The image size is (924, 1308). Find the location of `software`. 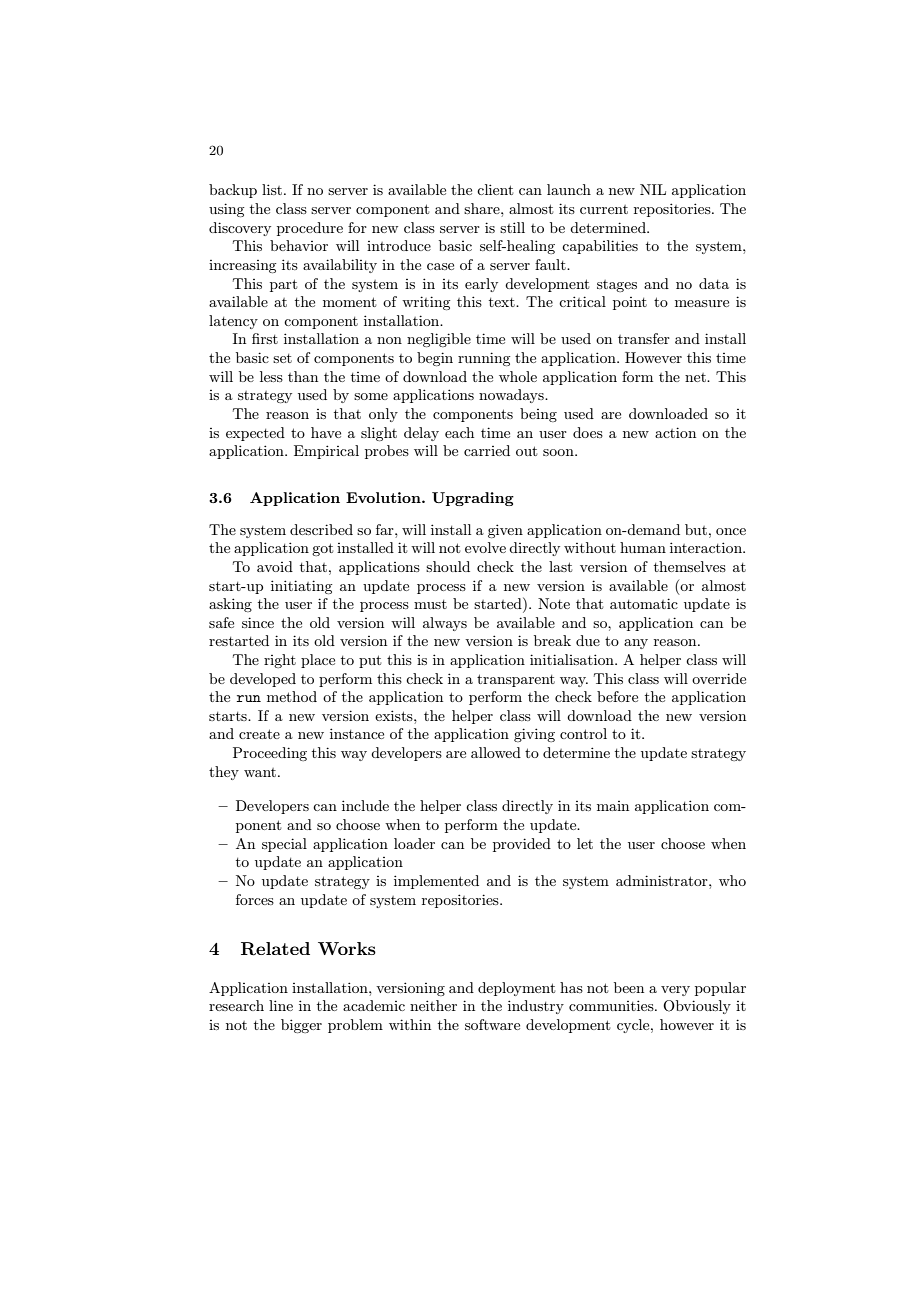

software is located at coordinates (492, 1024).
